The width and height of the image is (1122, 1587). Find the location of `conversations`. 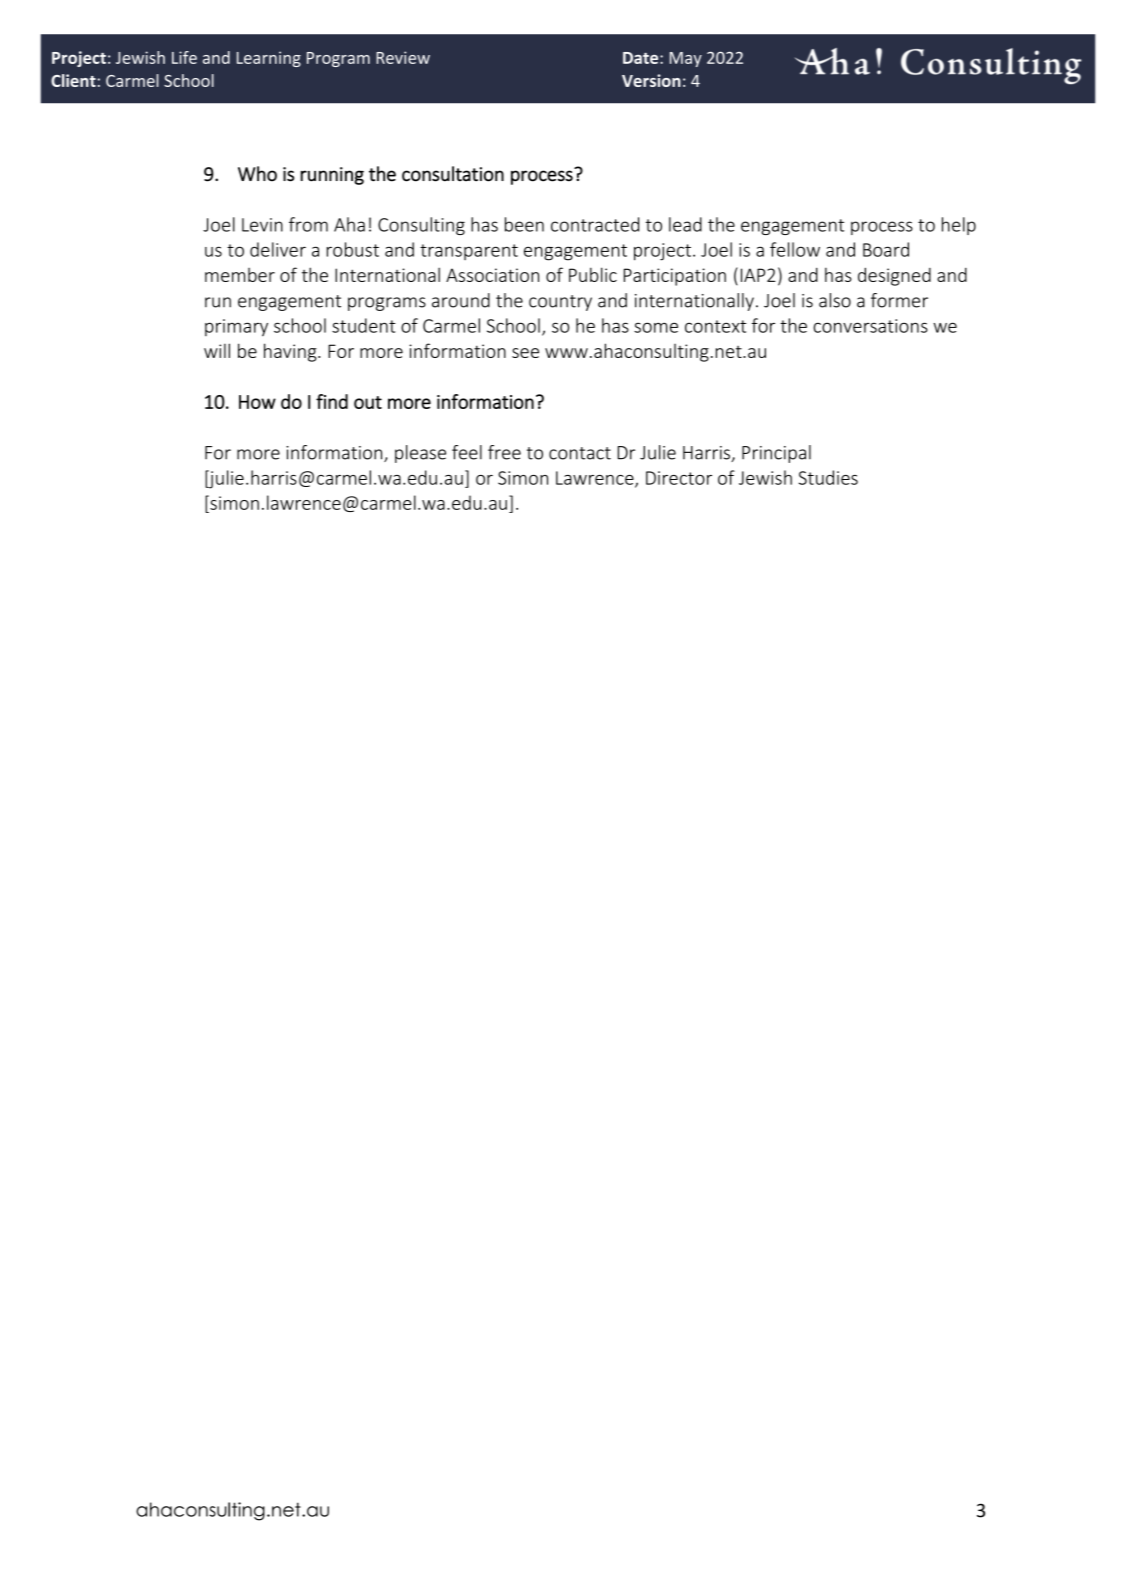

conversations is located at coordinates (871, 326).
